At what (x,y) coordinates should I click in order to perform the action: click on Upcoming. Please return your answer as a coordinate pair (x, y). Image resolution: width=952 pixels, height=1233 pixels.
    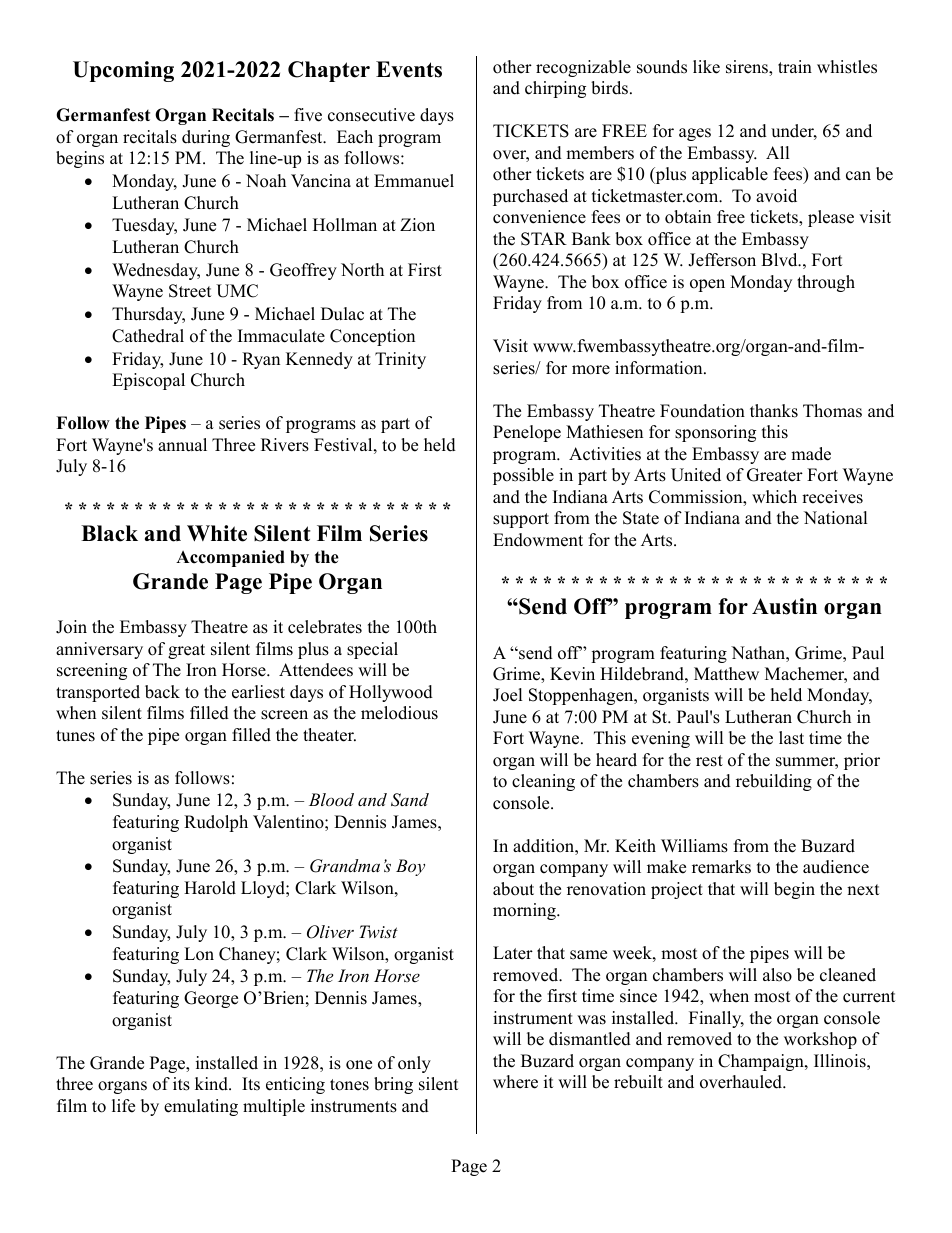
    Looking at the image, I should click on (123, 71).
